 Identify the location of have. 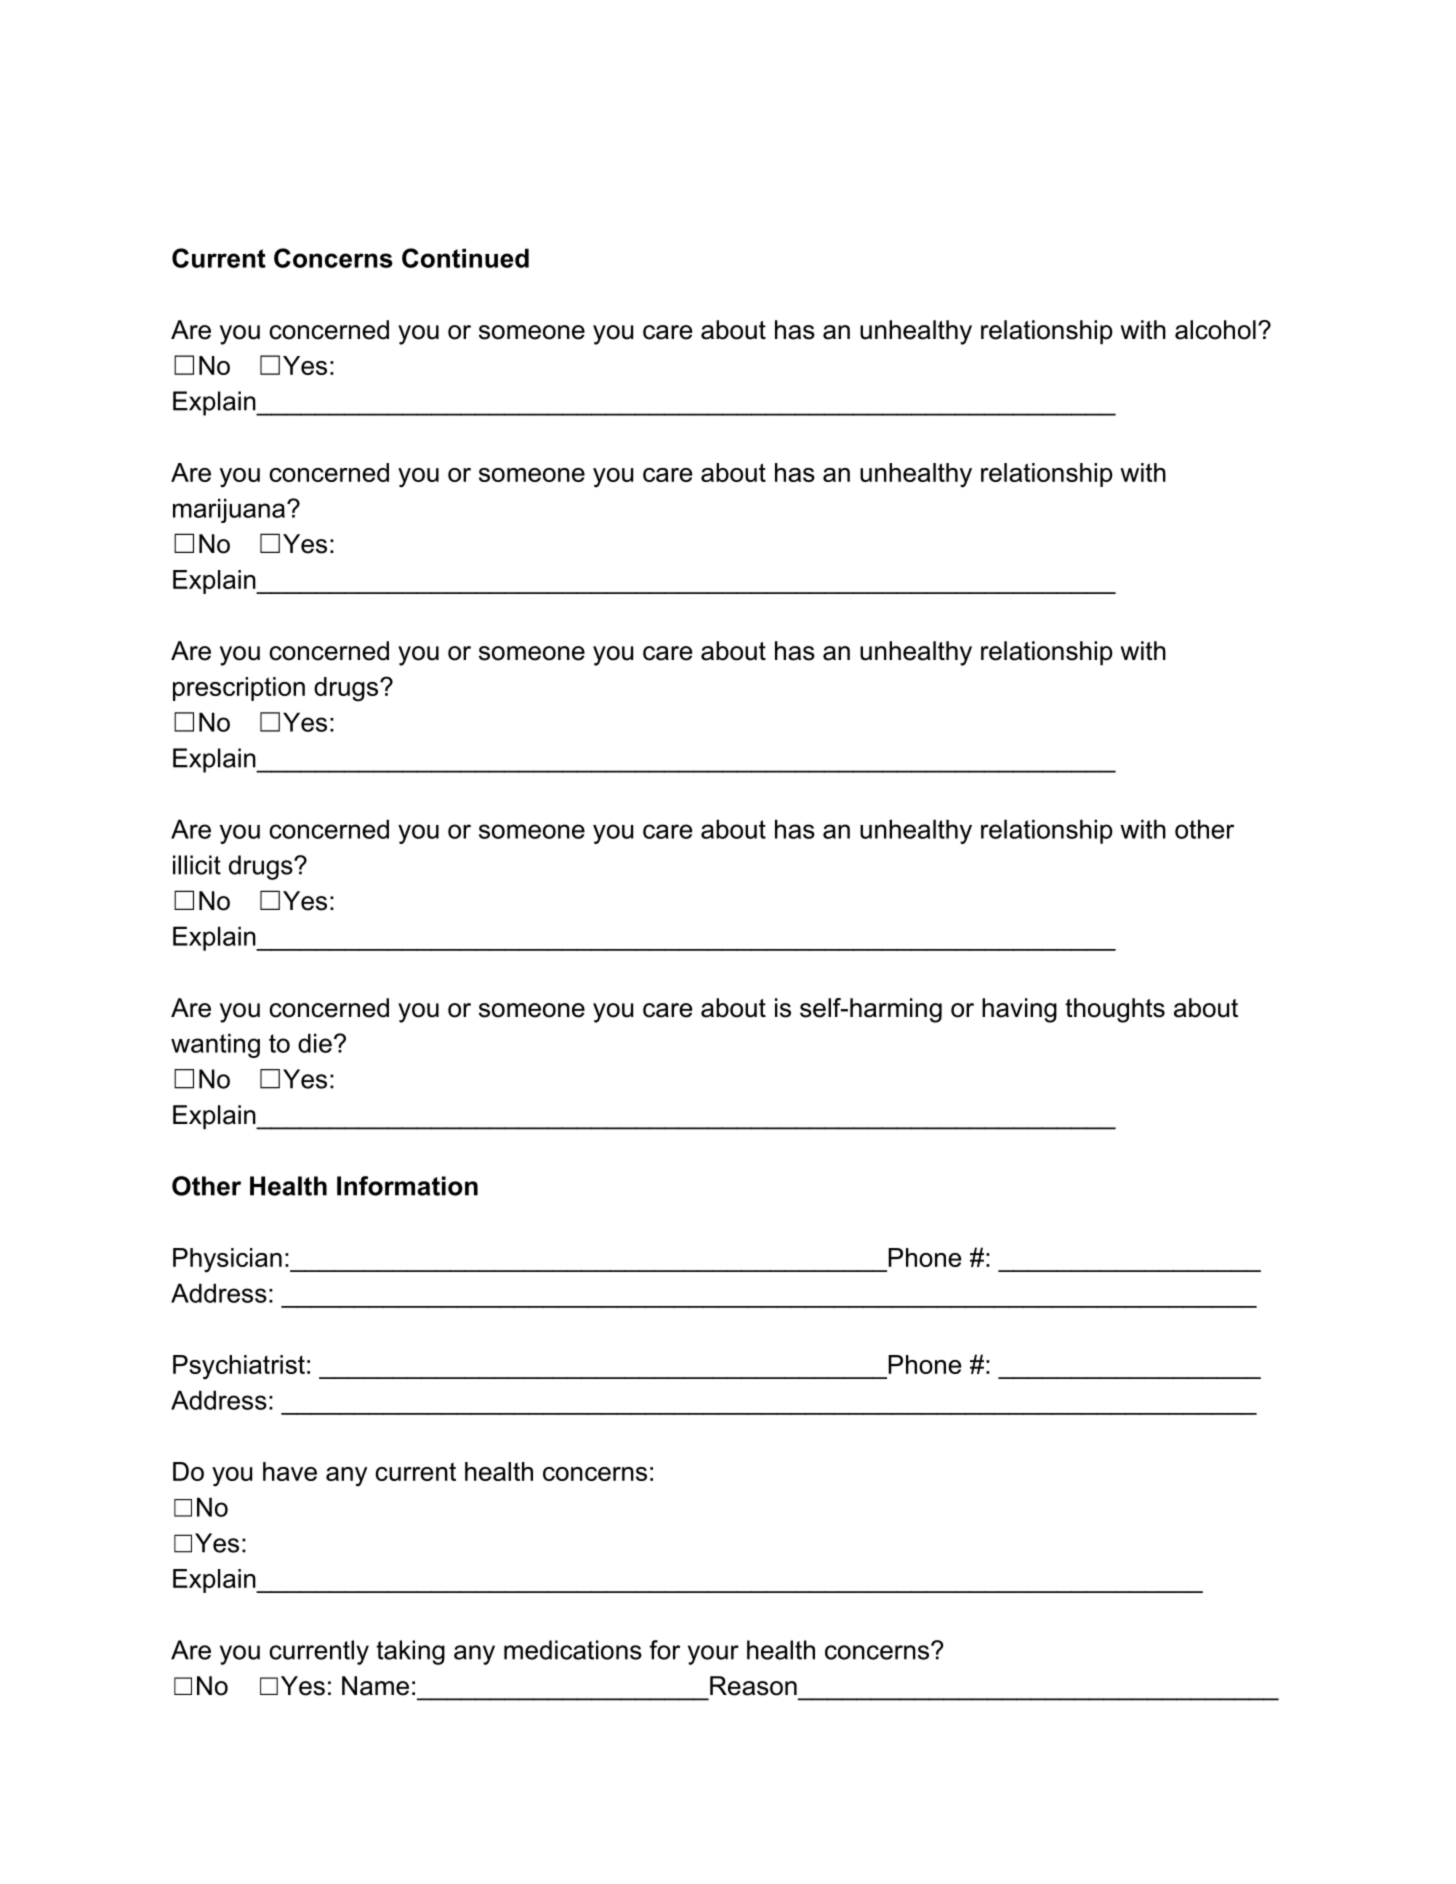
(290, 1471).
